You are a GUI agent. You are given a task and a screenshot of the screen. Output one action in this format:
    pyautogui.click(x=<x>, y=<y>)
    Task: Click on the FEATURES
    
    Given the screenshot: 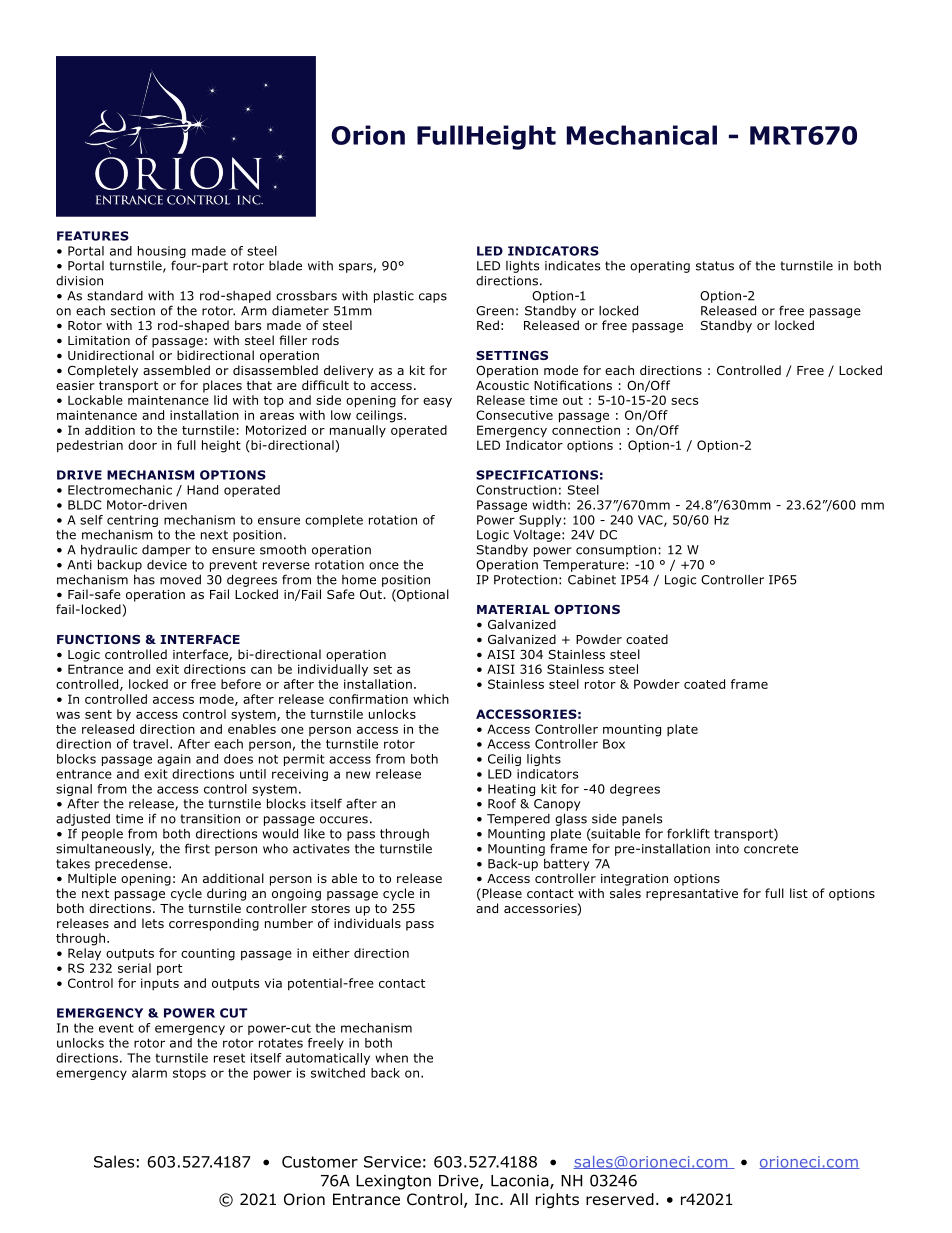 What is the action you would take?
    pyautogui.click(x=93, y=236)
